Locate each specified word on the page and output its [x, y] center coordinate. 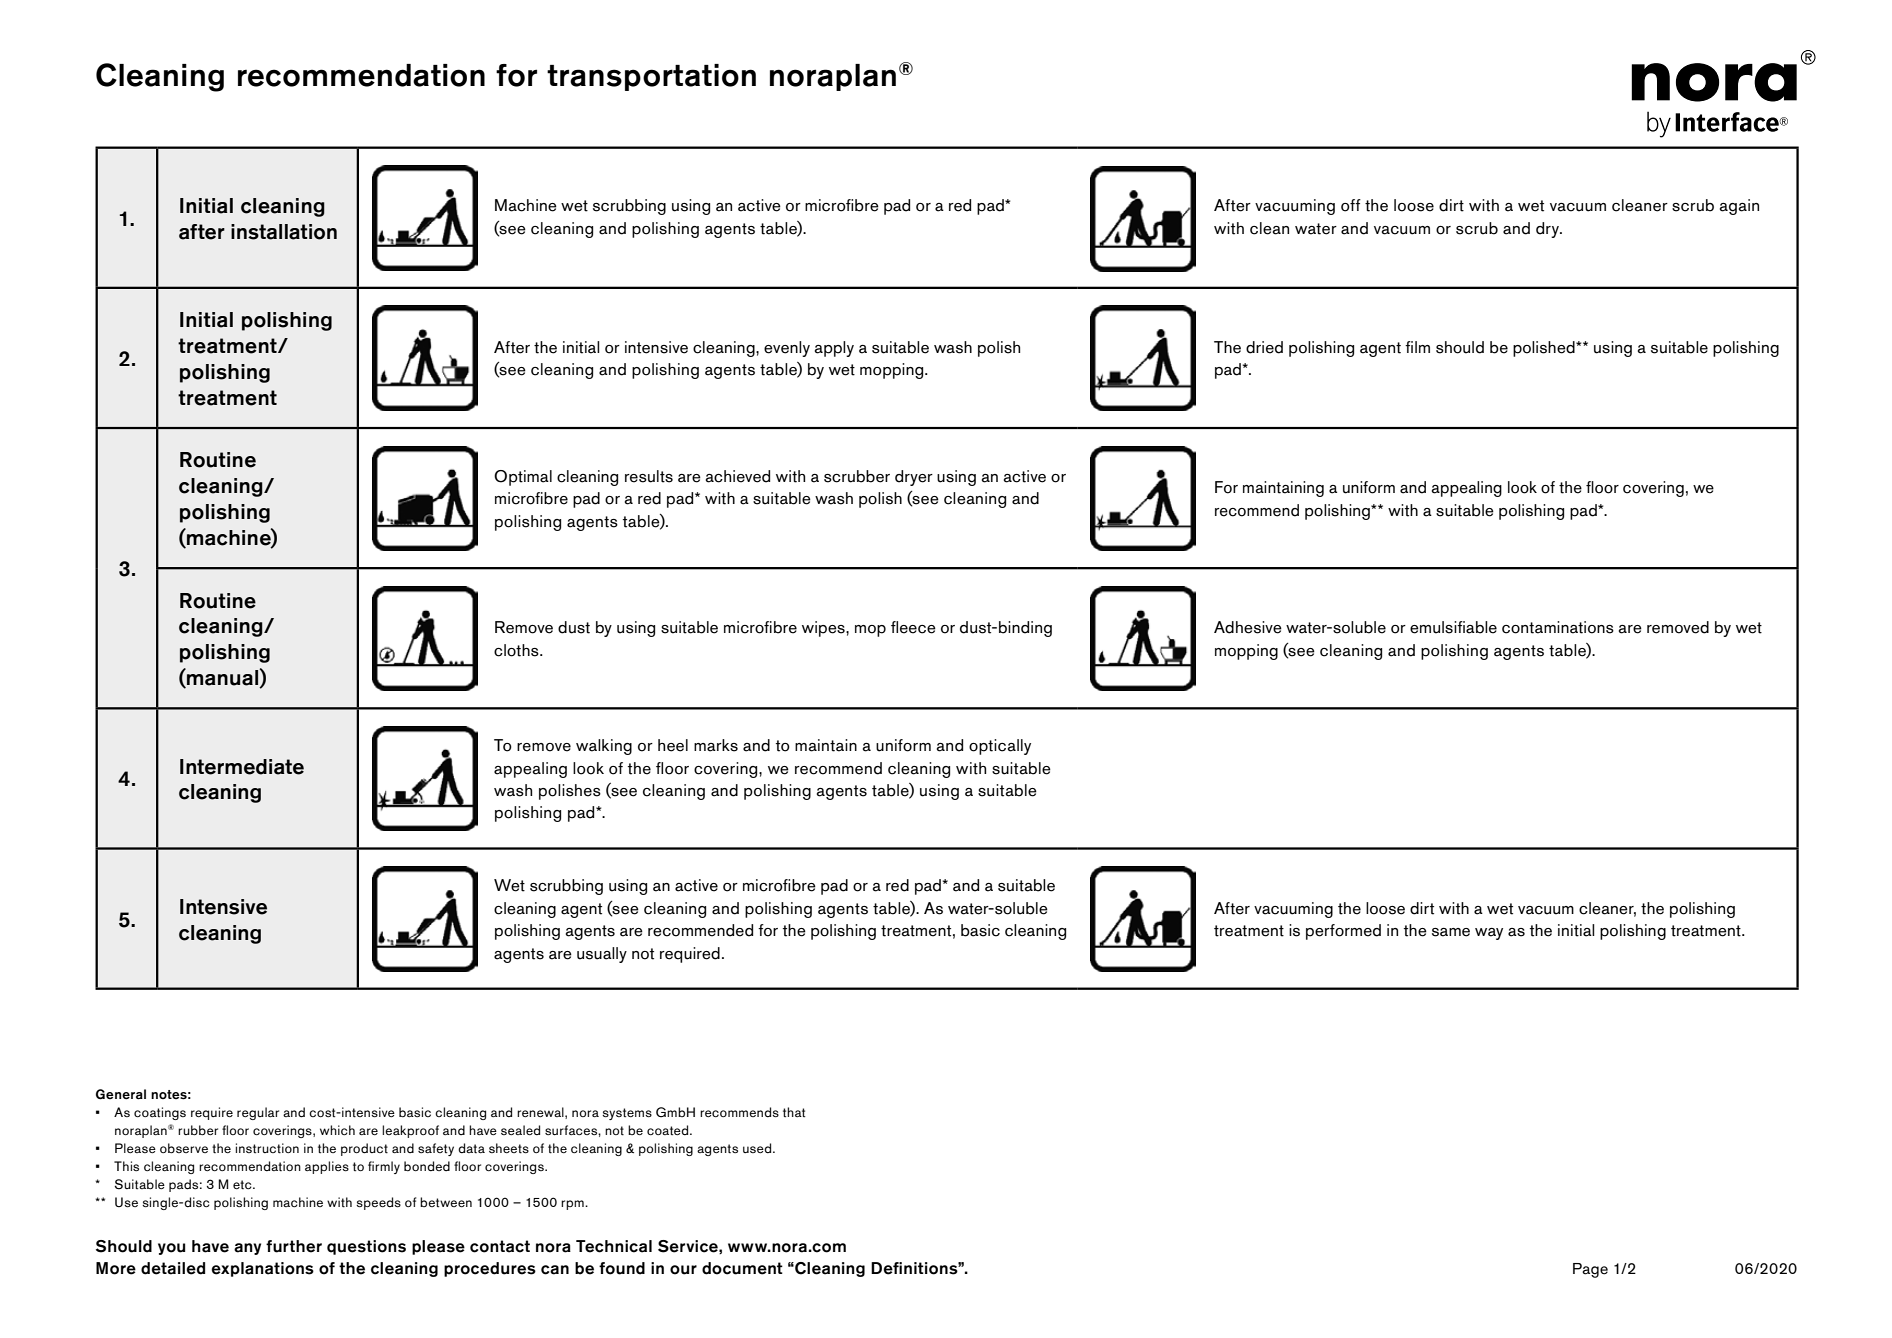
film [1417, 347]
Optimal [523, 478]
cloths [517, 650]
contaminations [1558, 627]
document [742, 1268]
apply [834, 349]
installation [284, 232]
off [1351, 205]
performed [1343, 932]
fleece [913, 627]
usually [602, 955]
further [294, 1246]
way [1489, 934]
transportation [651, 77]
